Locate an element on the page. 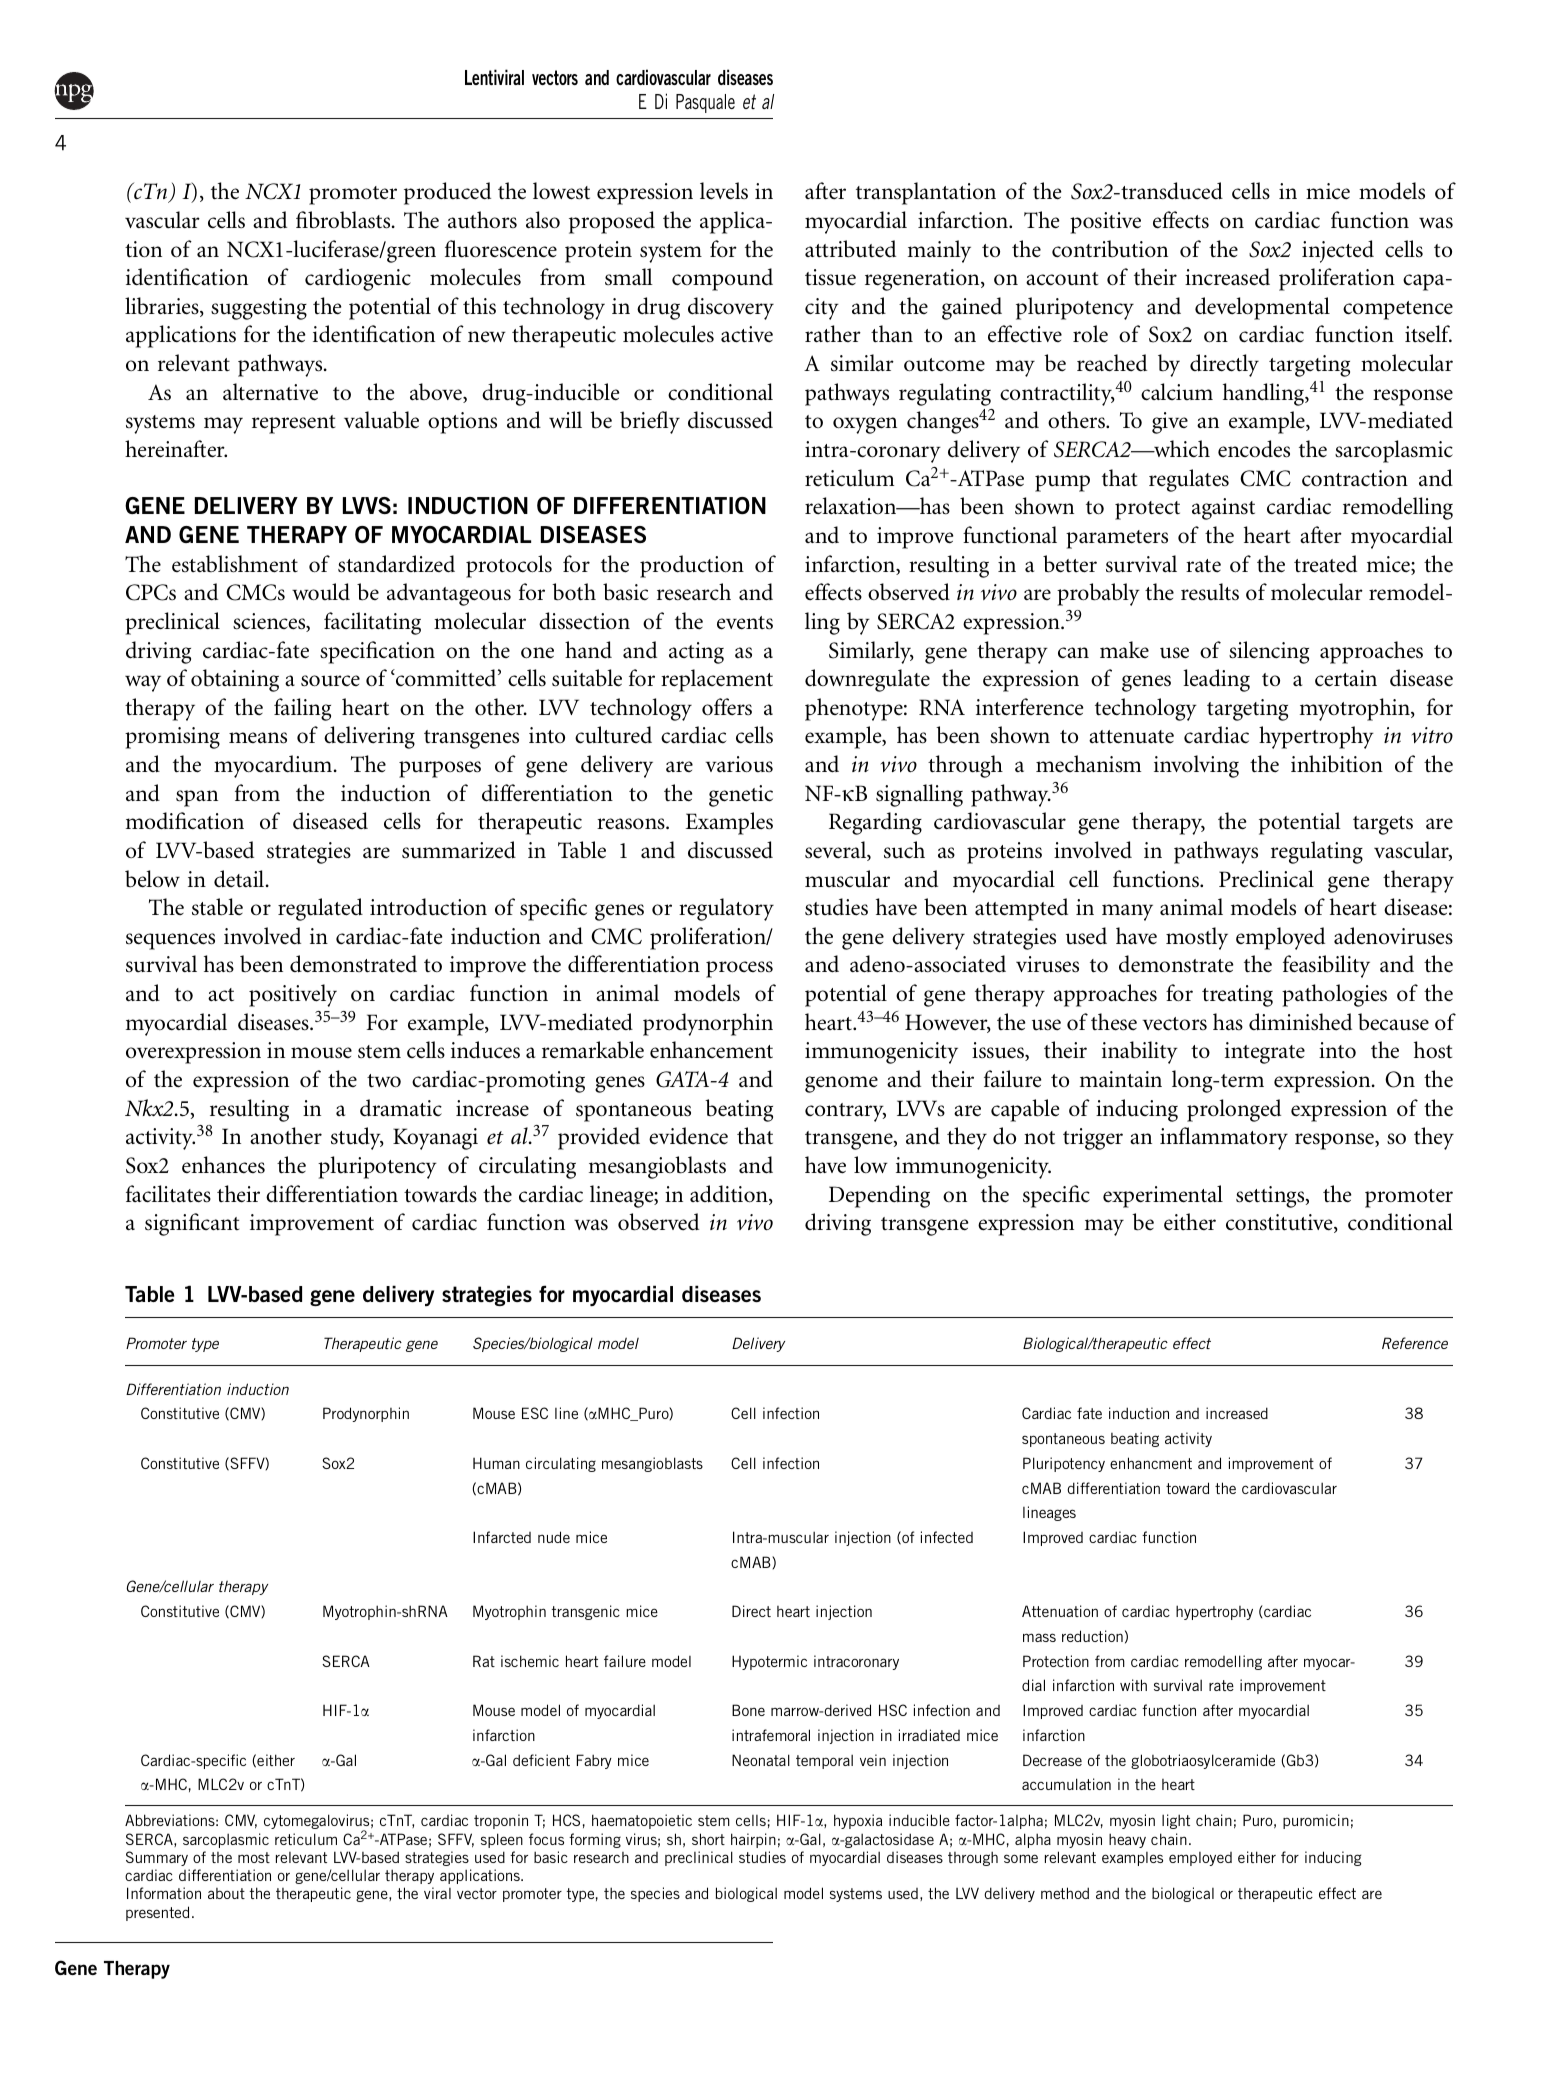 The width and height of the image is (1556, 2074). about is located at coordinates (226, 1893).
